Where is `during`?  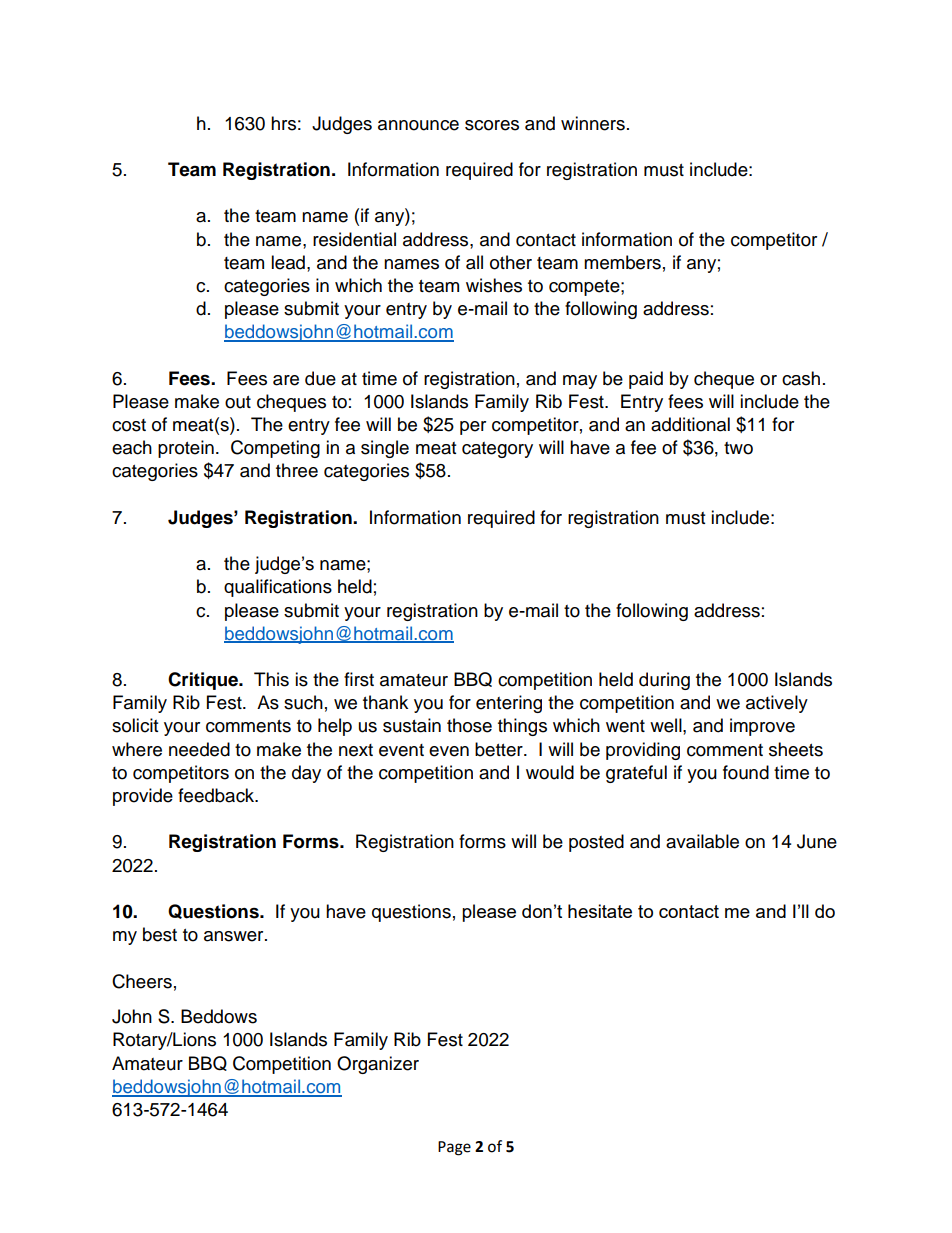 during is located at coordinates (664, 681).
